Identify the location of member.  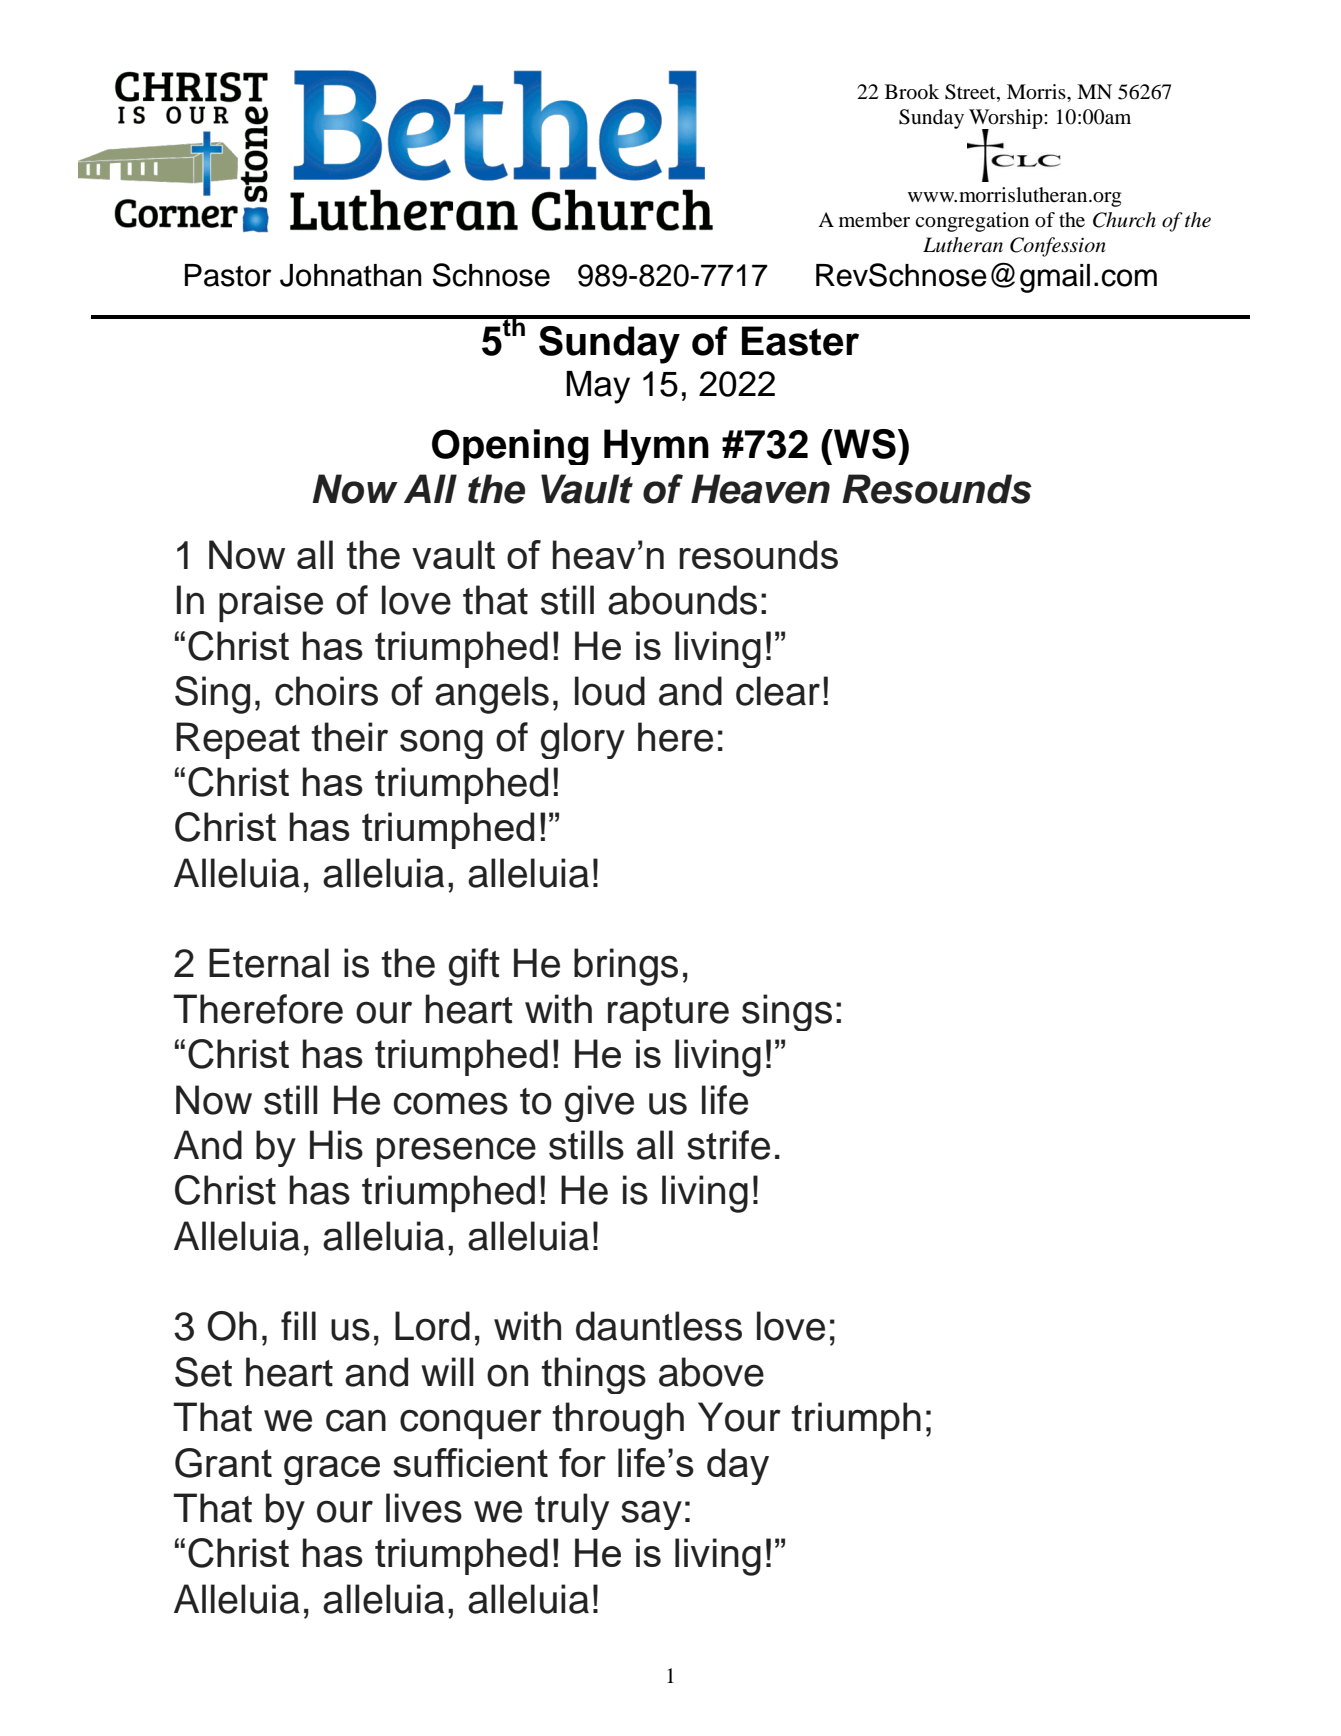
(874, 220).
